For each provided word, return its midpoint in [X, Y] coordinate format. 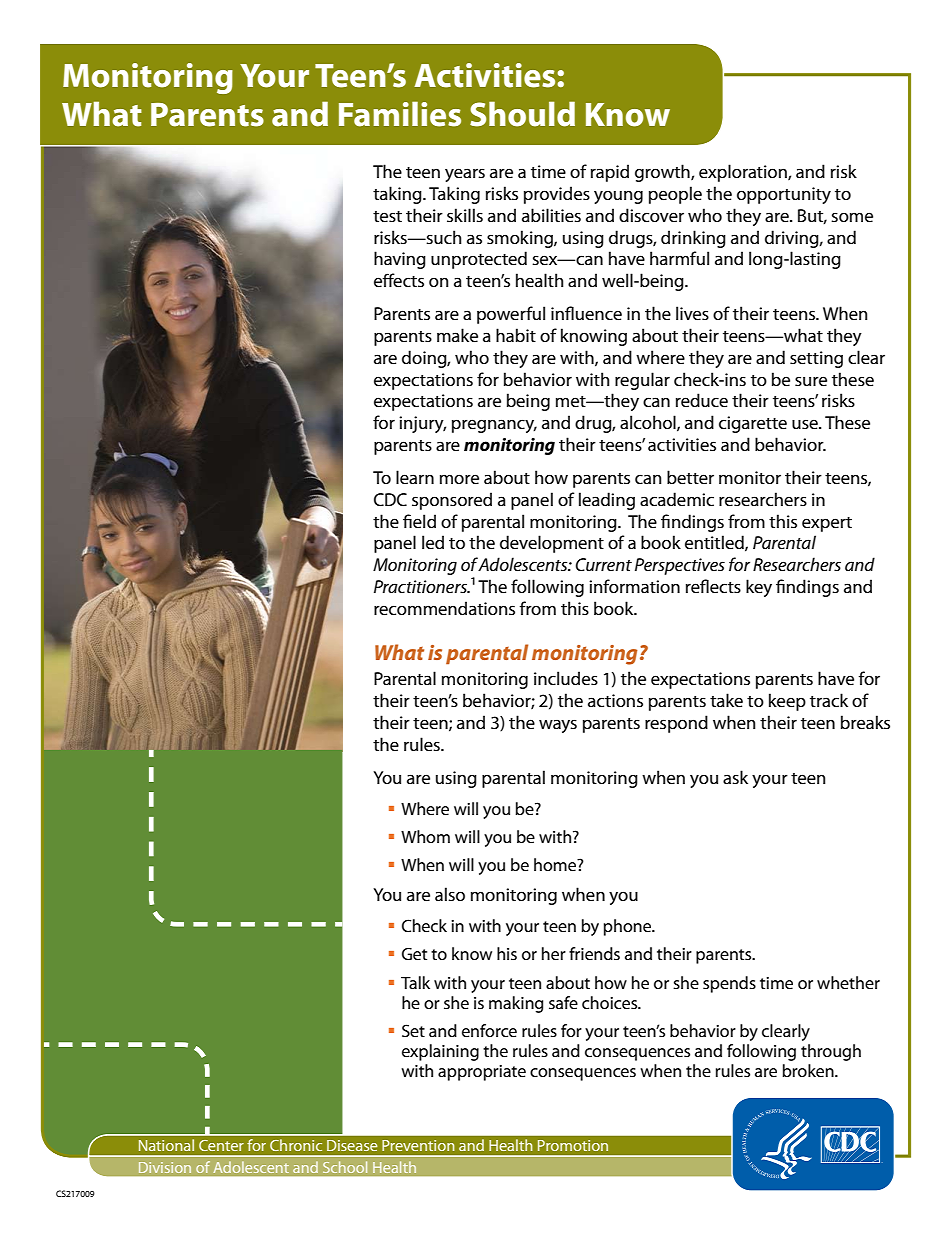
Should [522, 114]
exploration [744, 173]
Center [221, 1145]
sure [811, 381]
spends [729, 984]
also [450, 894]
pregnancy [494, 426]
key [759, 588]
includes [566, 678]
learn [415, 477]
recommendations [444, 608]
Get [414, 954]
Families [400, 114]
